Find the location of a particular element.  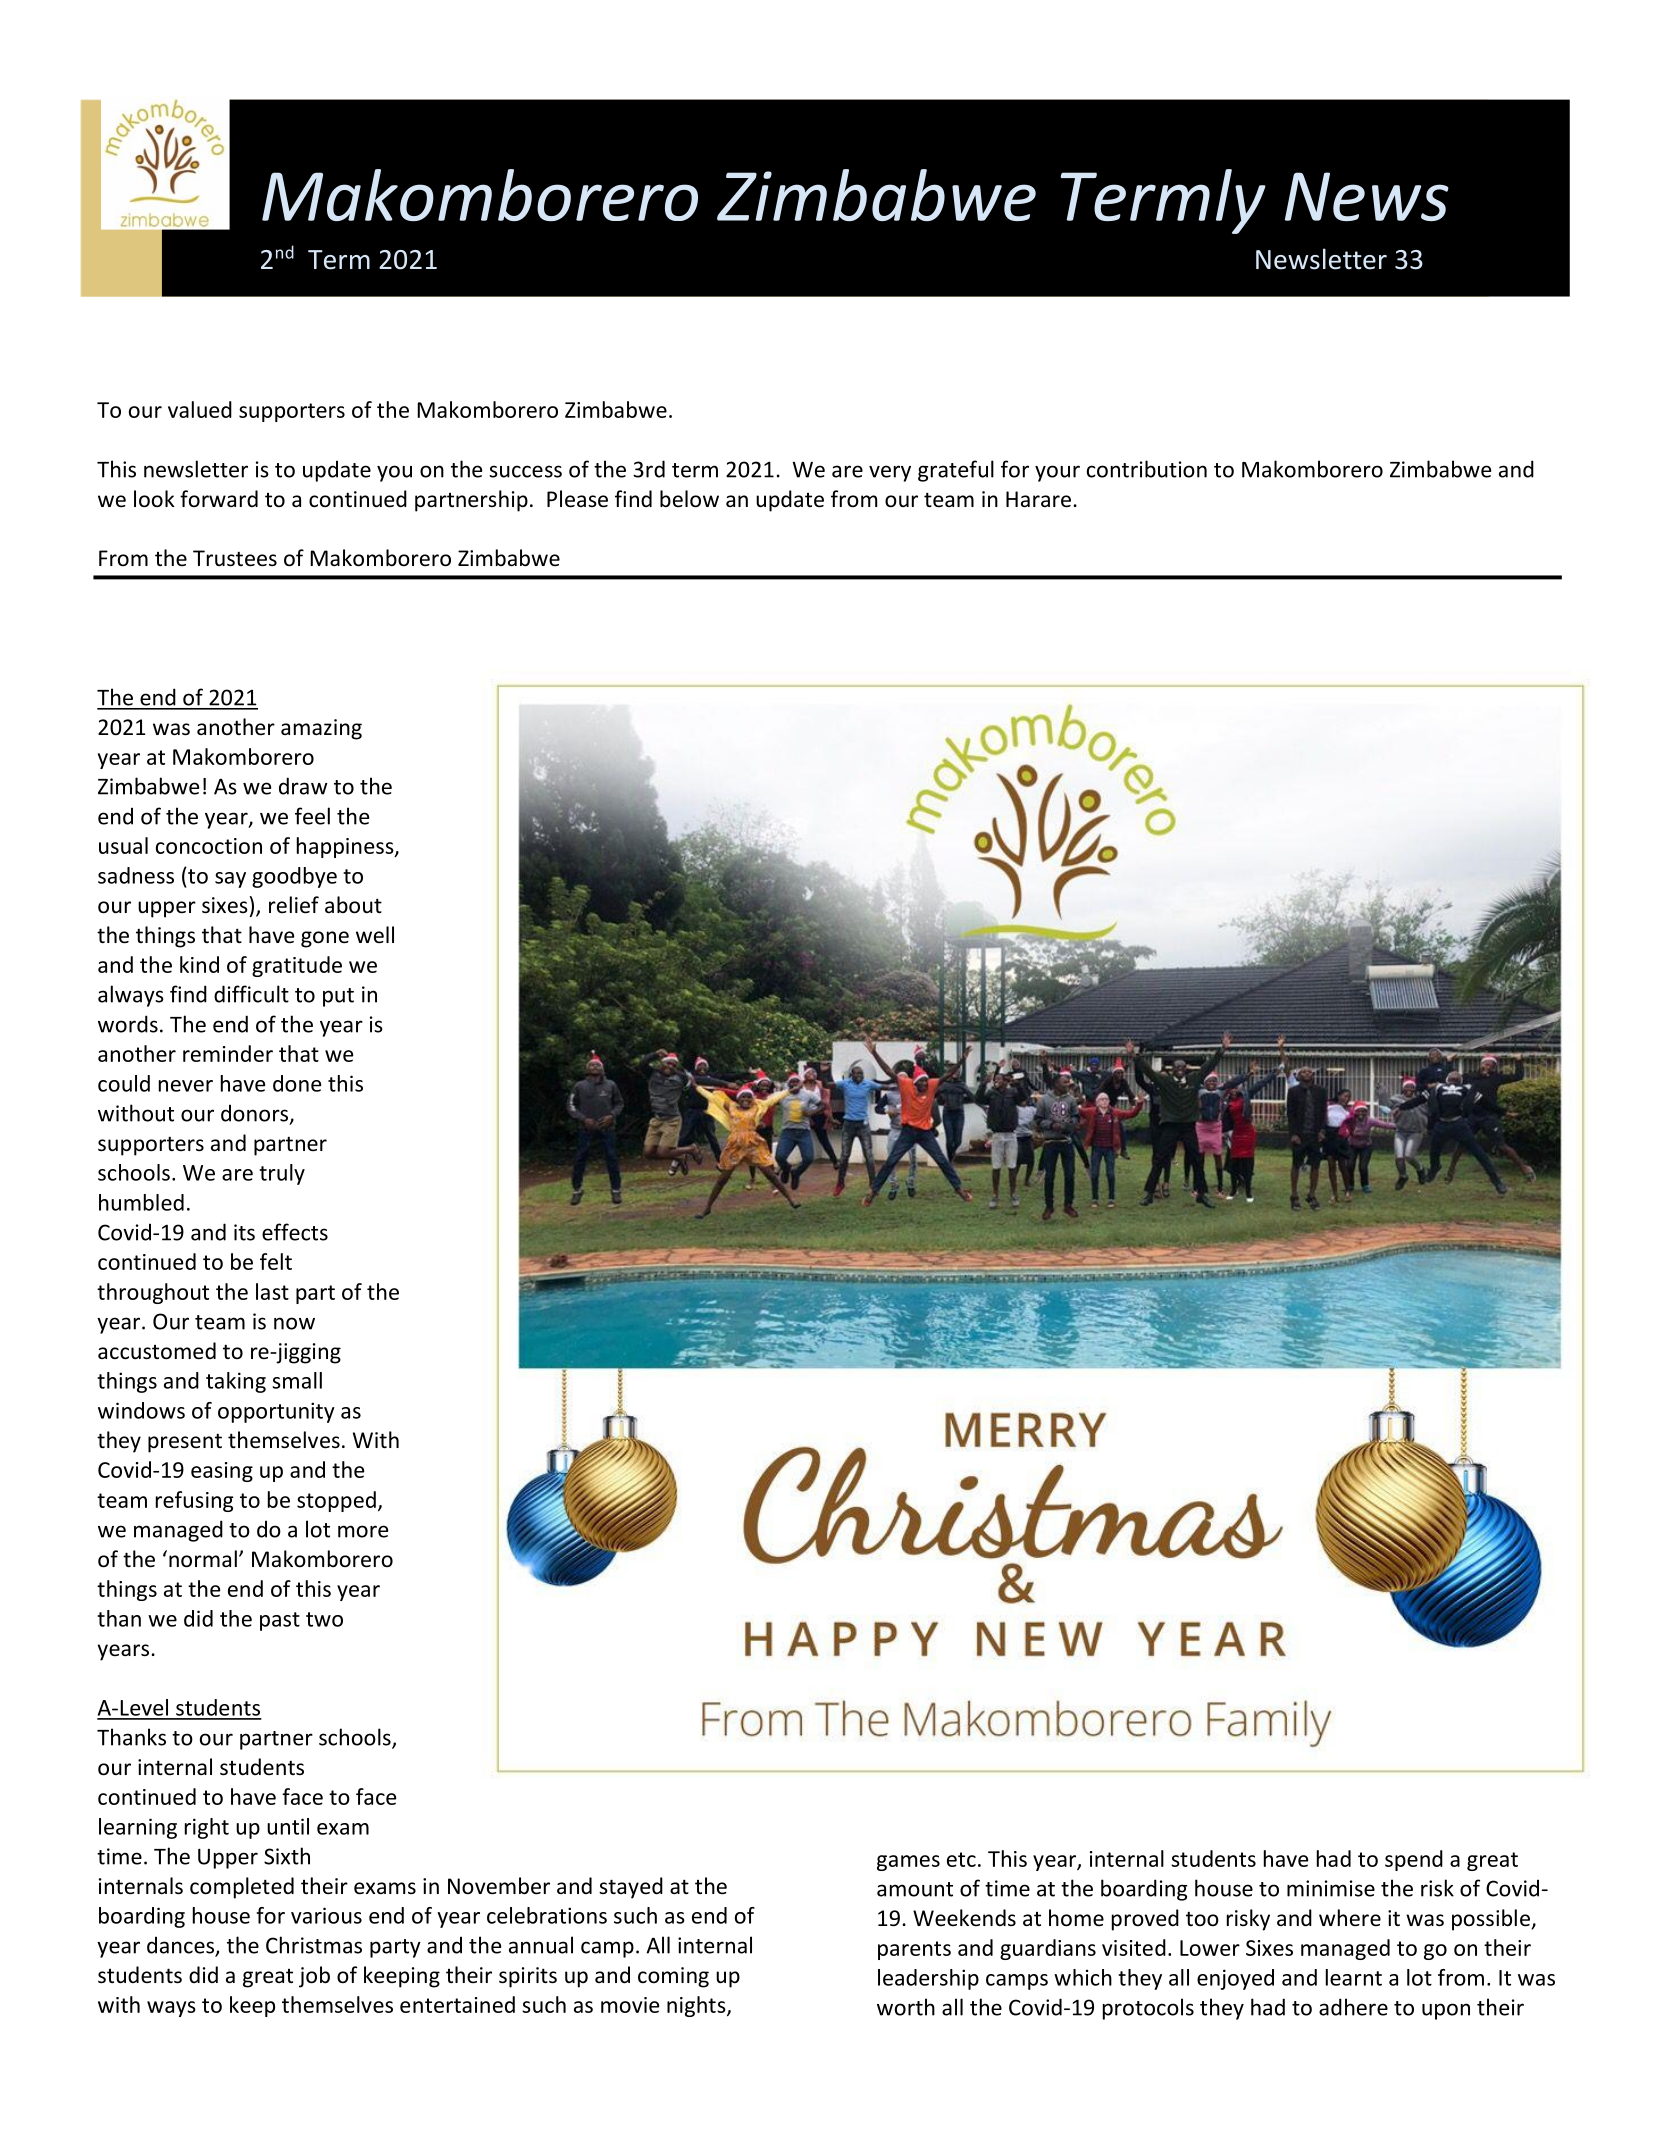

spend is located at coordinates (1414, 1860).
